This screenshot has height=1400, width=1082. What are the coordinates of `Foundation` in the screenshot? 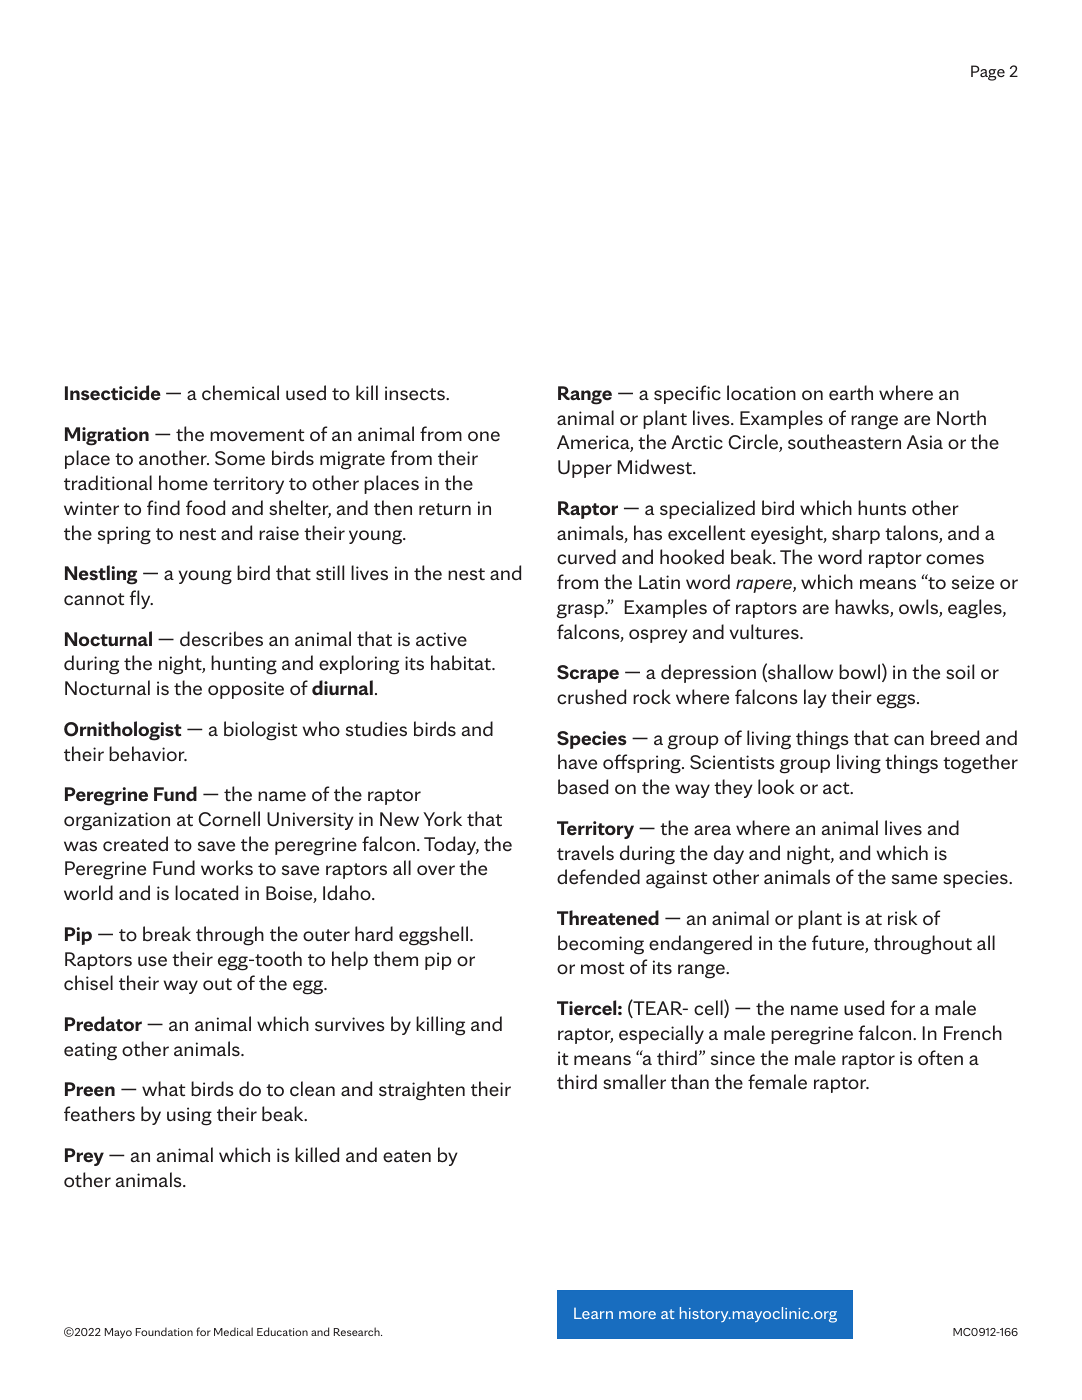 It's located at (164, 1331).
